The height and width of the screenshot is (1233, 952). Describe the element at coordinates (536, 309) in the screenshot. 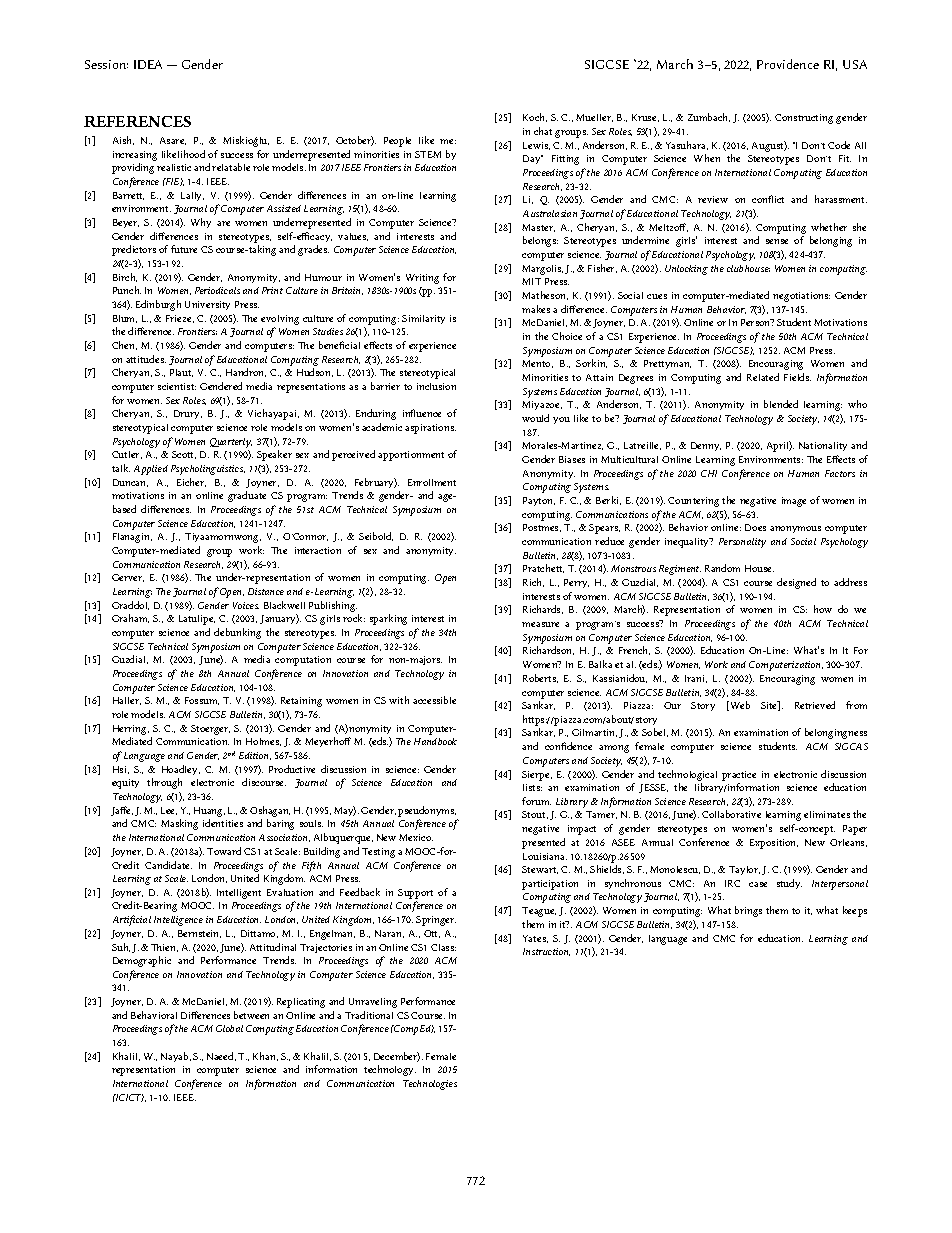

I see `makes` at that location.
